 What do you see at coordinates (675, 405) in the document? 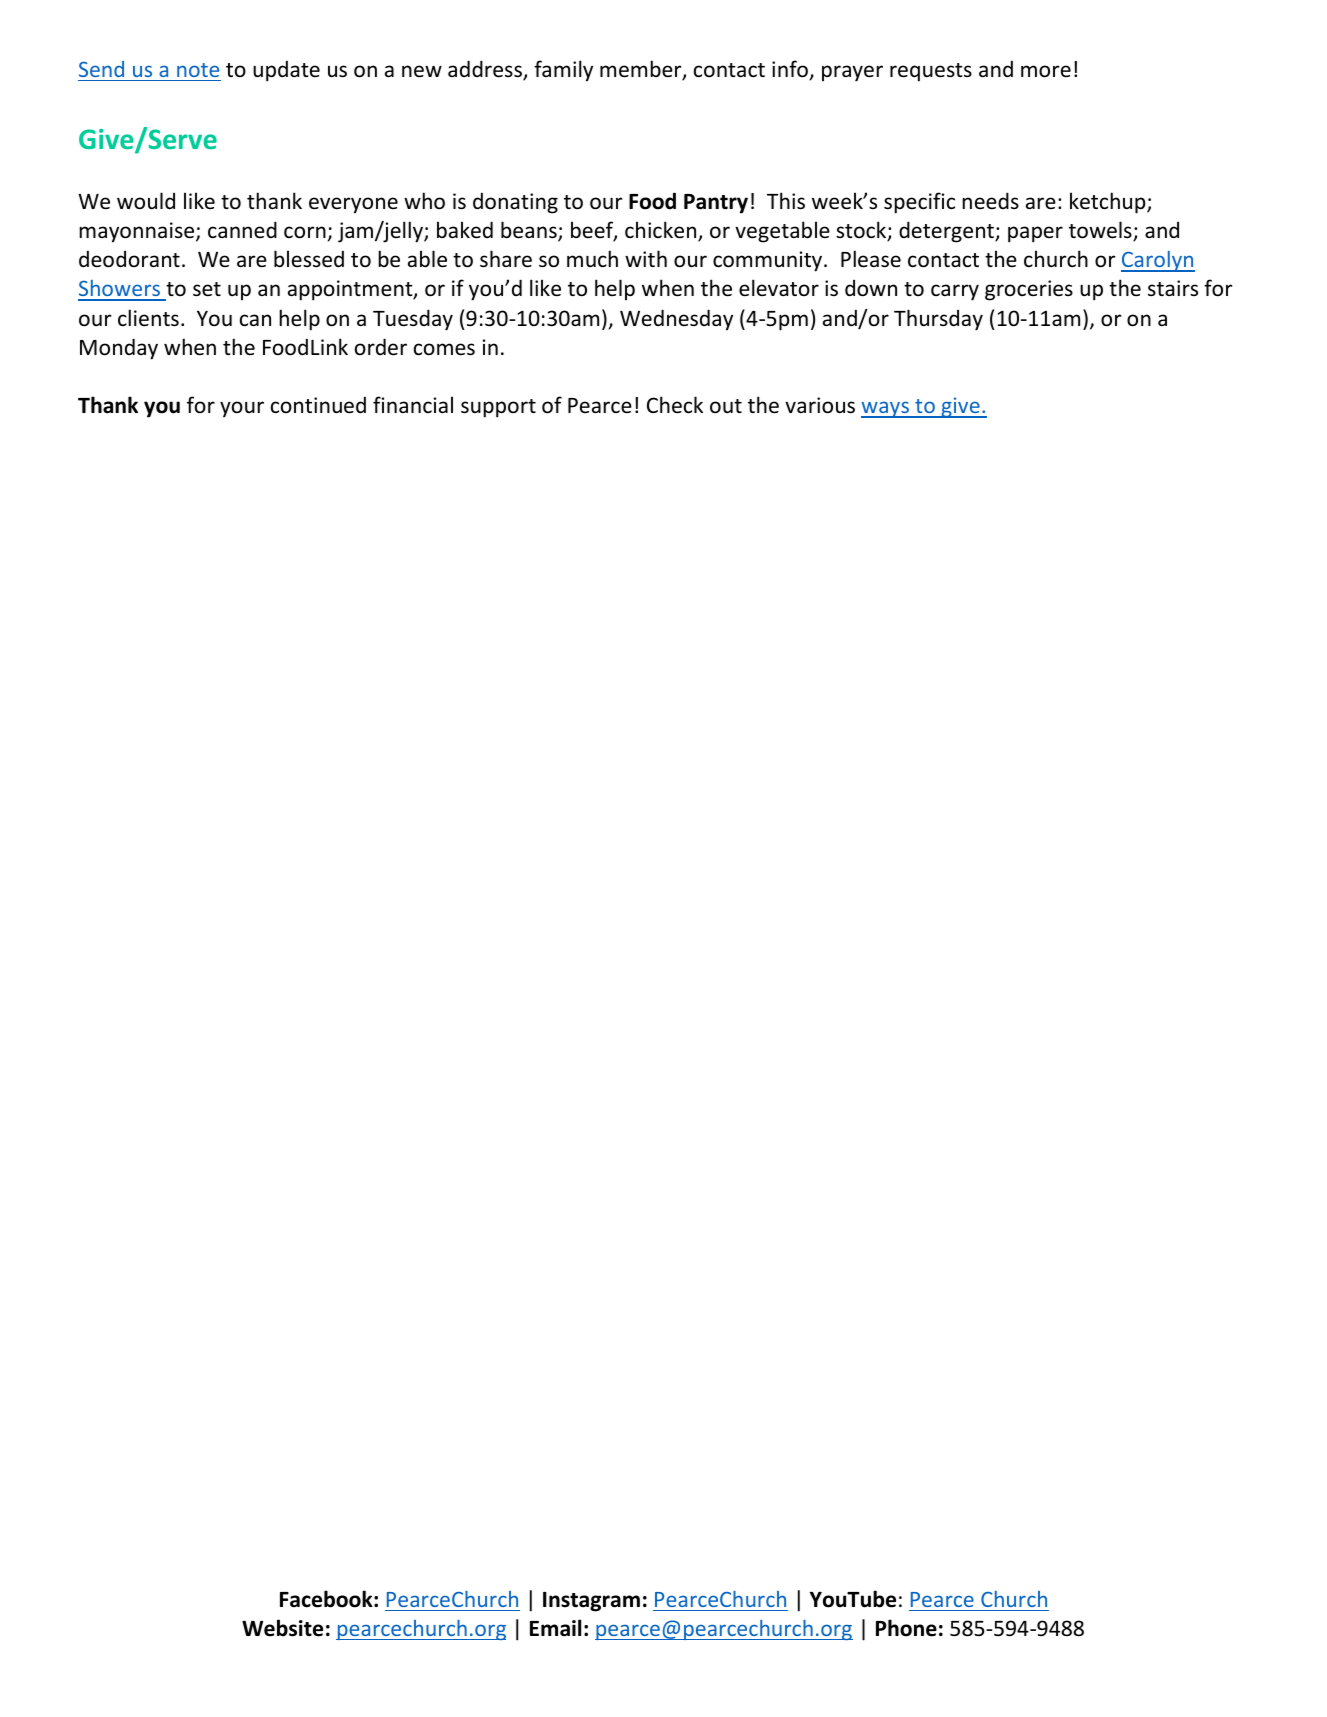
I see `Check` at bounding box center [675, 405].
